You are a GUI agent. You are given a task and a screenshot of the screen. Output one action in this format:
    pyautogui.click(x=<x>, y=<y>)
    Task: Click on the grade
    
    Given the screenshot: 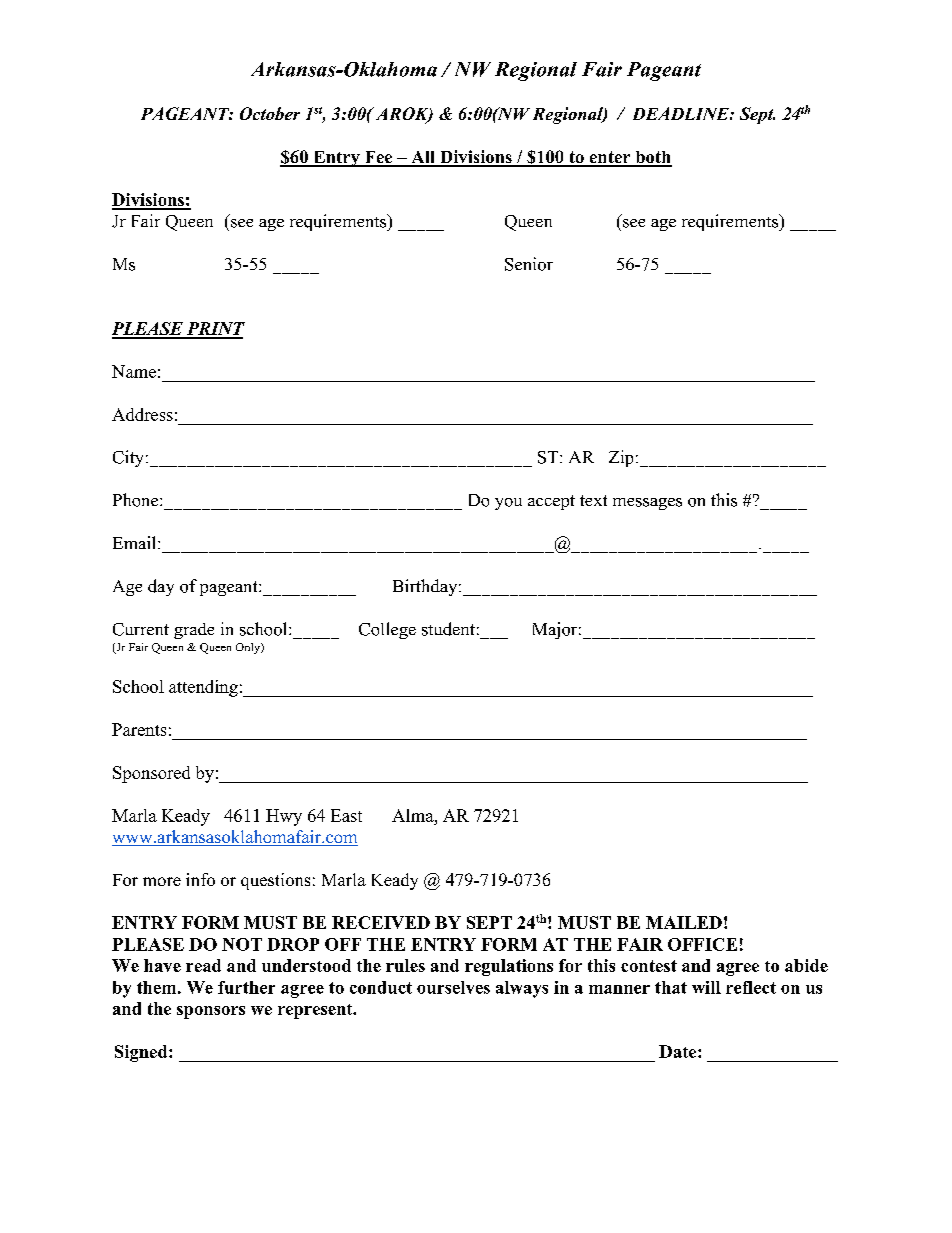 What is the action you would take?
    pyautogui.click(x=194, y=631)
